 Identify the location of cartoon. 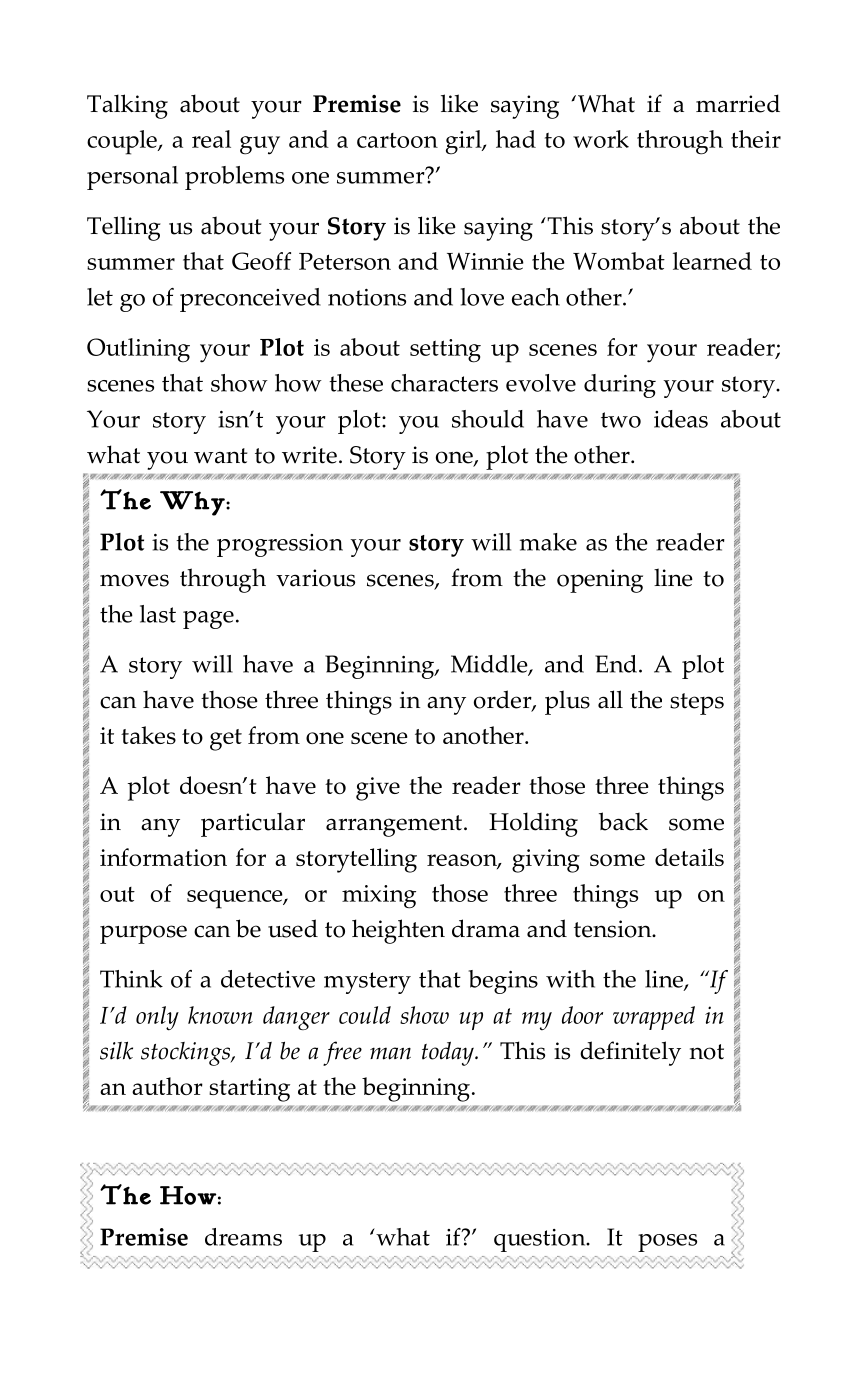
(397, 140).
